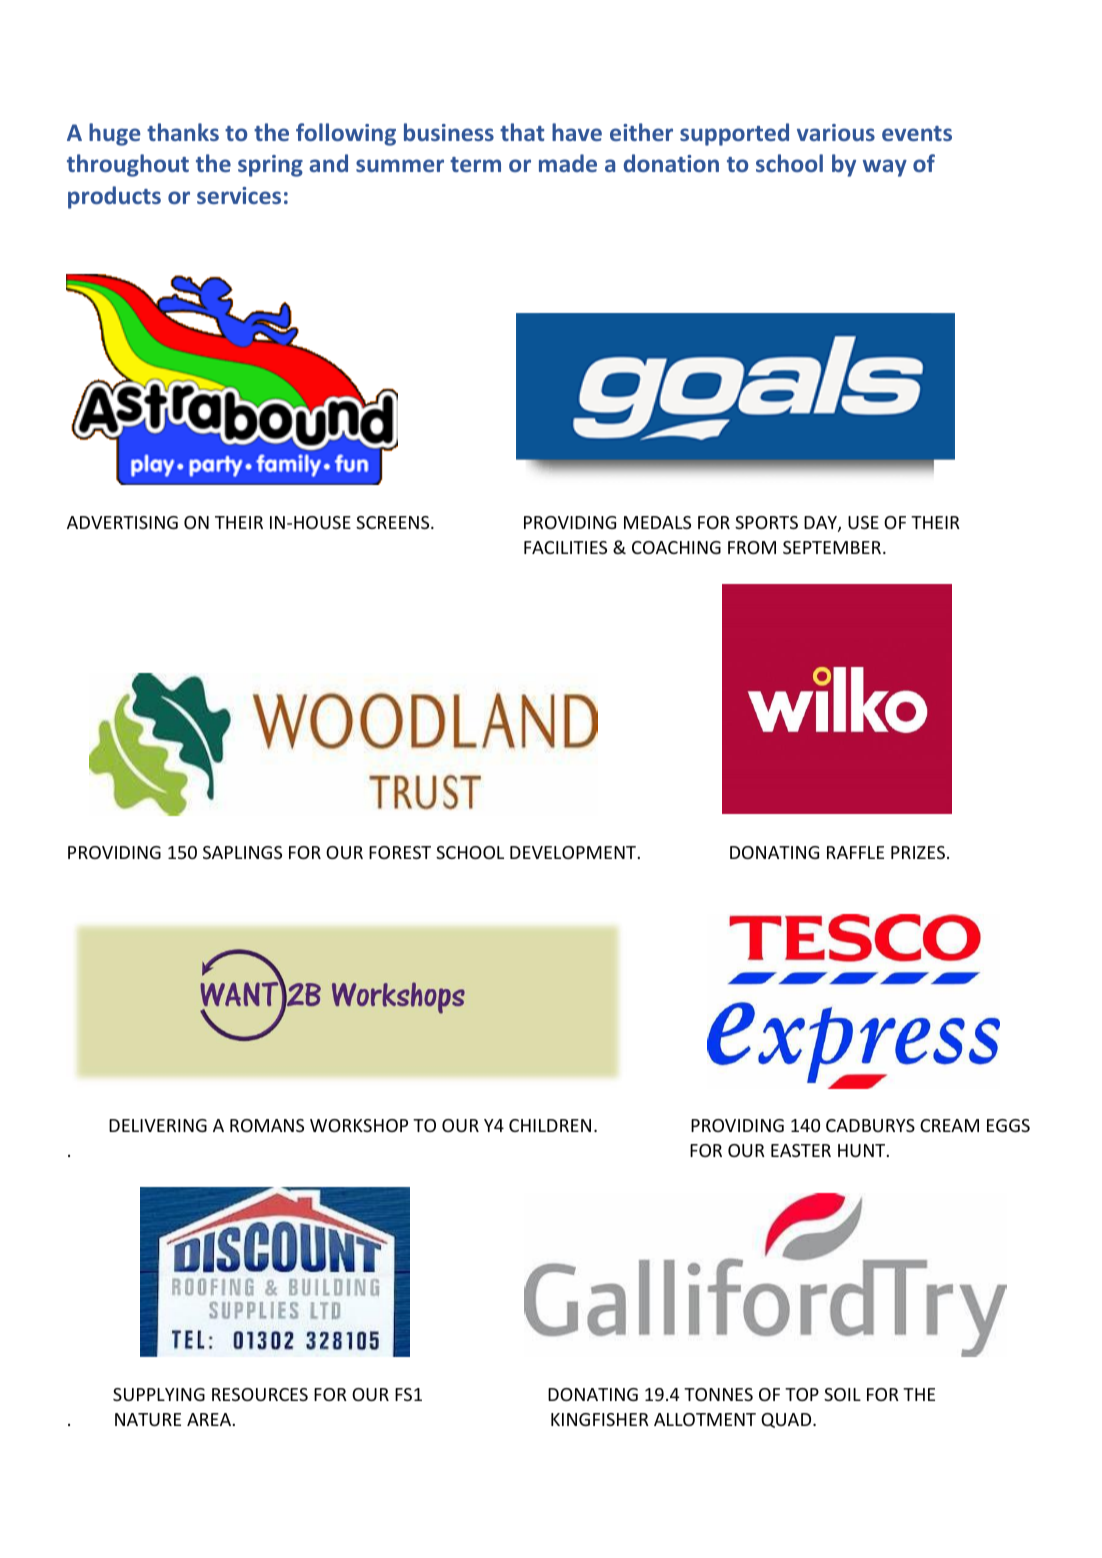  Describe the element at coordinates (239, 195) in the page. I see `services` at that location.
